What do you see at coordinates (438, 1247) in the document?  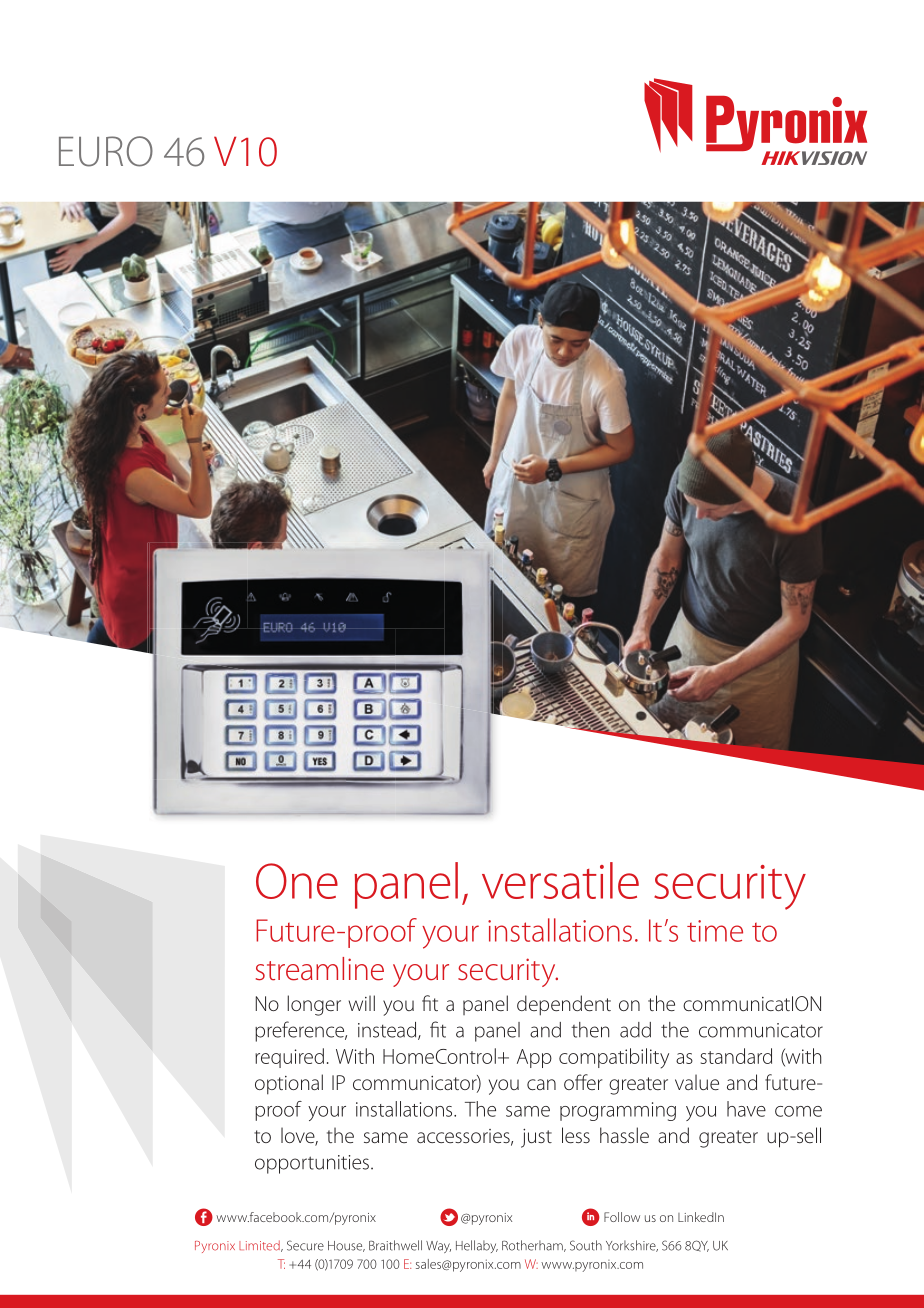 I see `Way` at bounding box center [438, 1247].
